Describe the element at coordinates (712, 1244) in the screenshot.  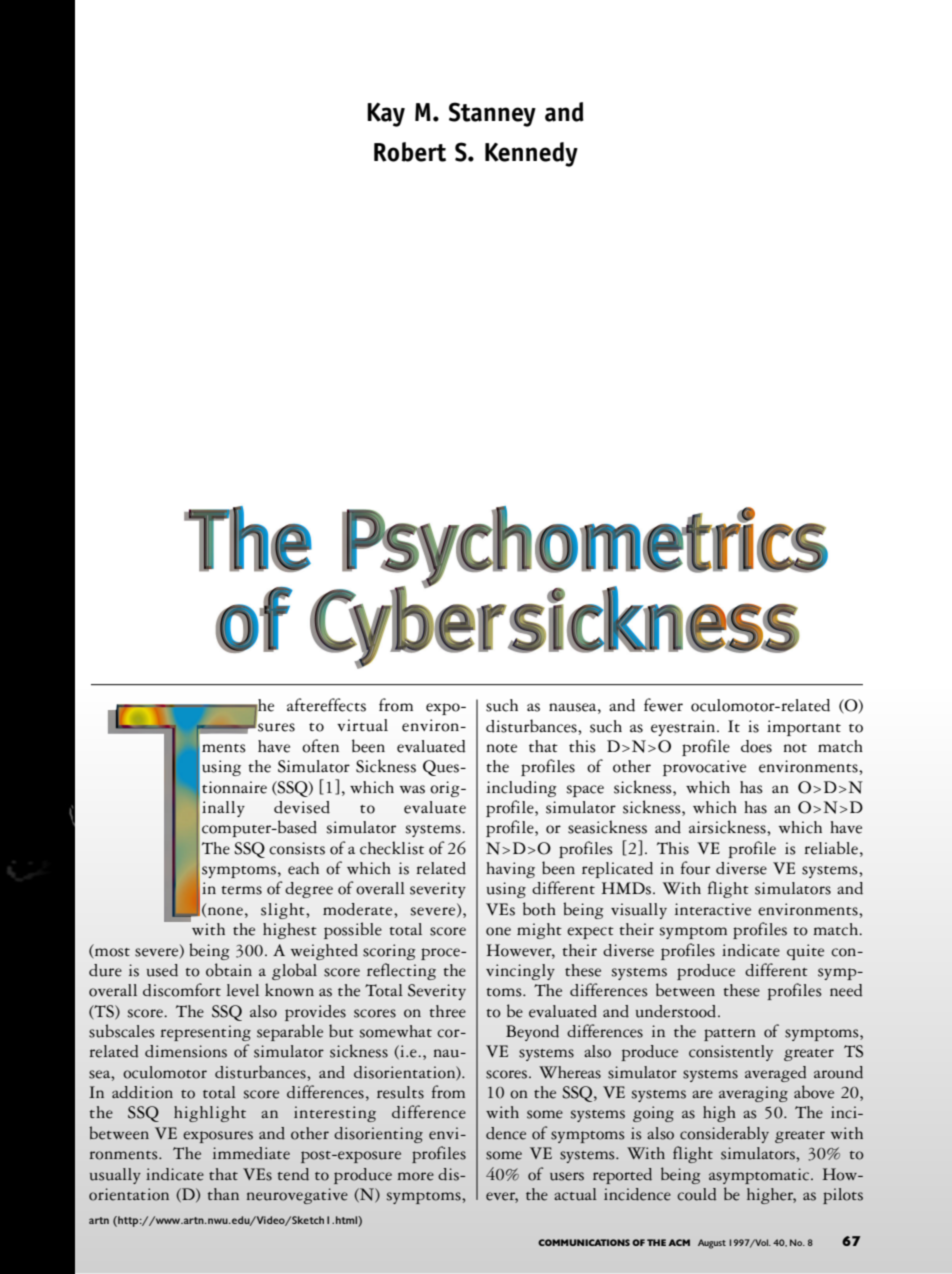
I see `August` at that location.
